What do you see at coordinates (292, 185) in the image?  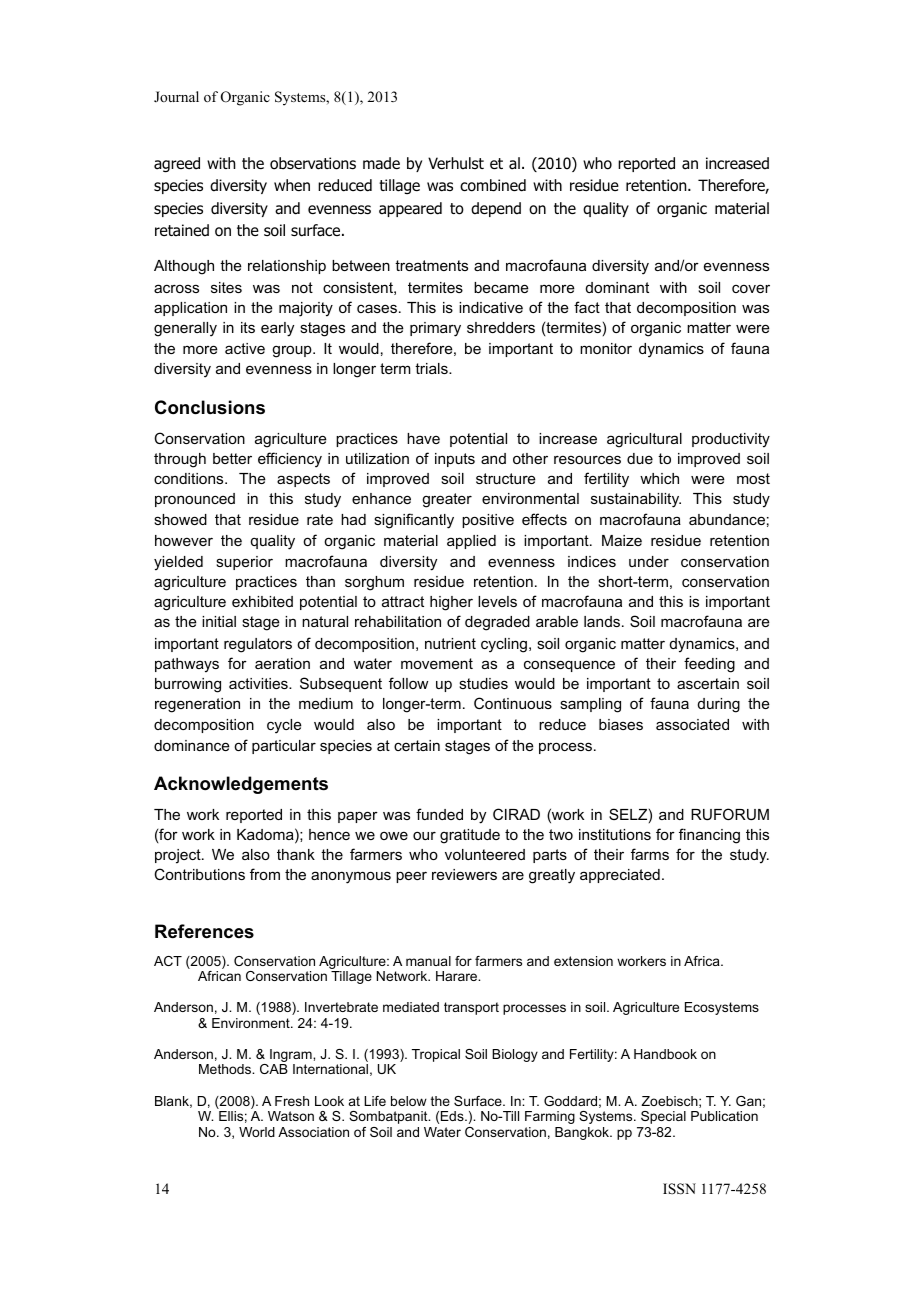 I see `when` at bounding box center [292, 185].
